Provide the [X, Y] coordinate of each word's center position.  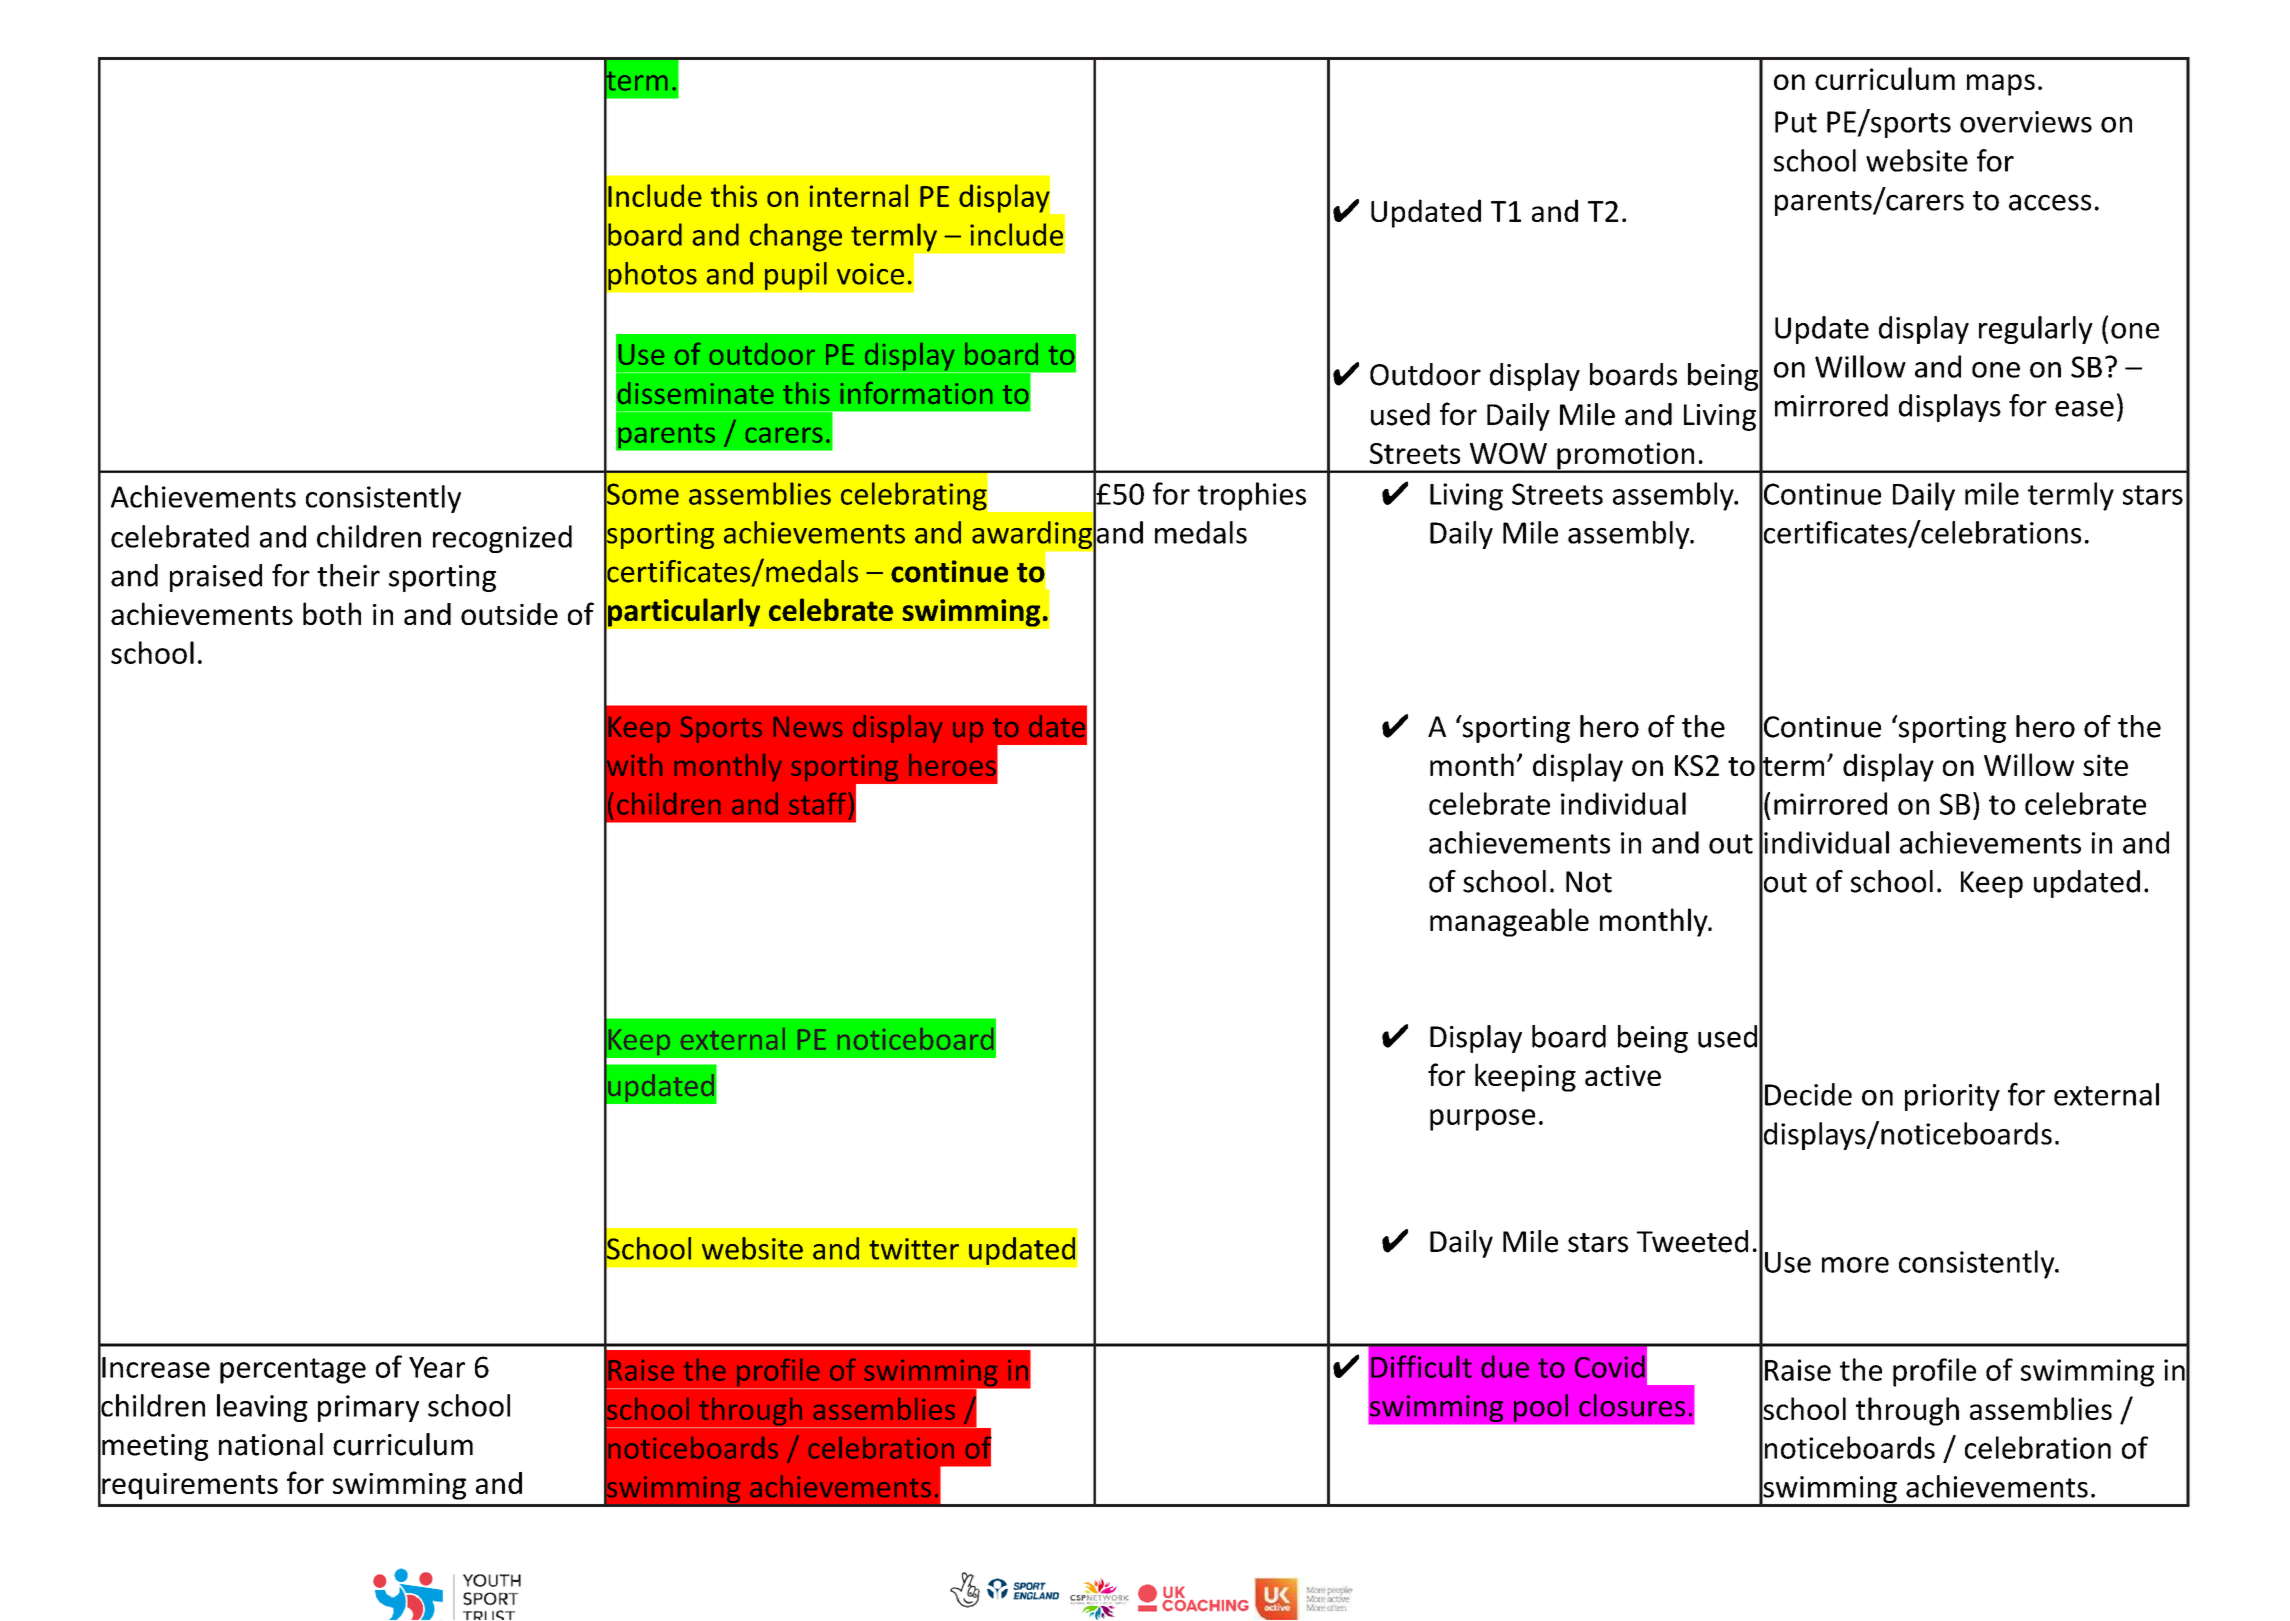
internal [859, 195]
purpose [1482, 1120]
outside [509, 614]
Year [437, 1367]
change [796, 237]
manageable [1509, 922]
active [1623, 1075]
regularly [2036, 330]
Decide [1808, 1094]
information [916, 393]
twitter [914, 1249]
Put [1796, 122]
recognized [502, 539]
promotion [1626, 457]
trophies [1252, 496]
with [633, 765]
